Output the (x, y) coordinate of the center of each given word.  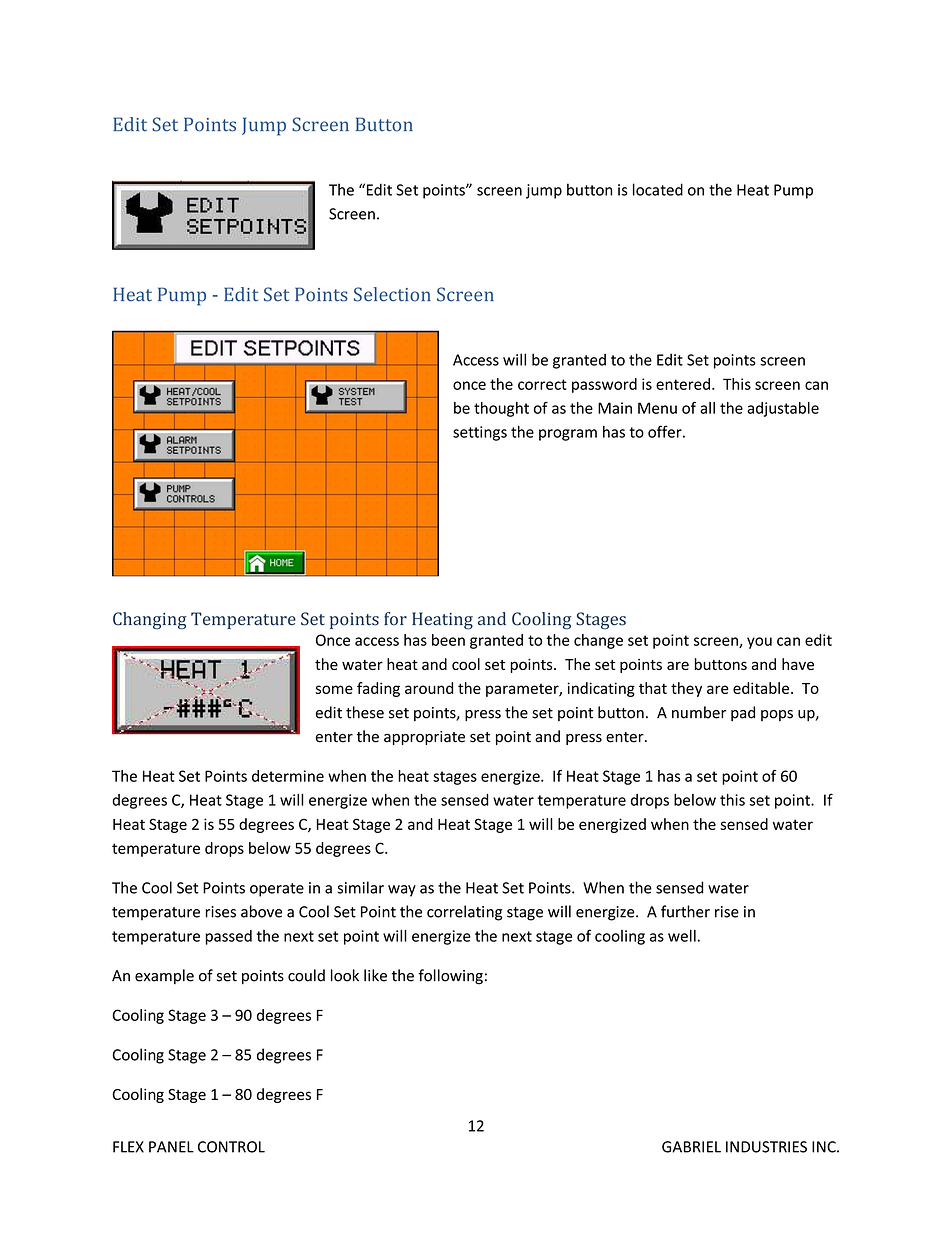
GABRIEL (691, 1147)
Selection (392, 294)
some (334, 689)
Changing (150, 621)
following (450, 977)
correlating (464, 913)
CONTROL (231, 1147)
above (261, 911)
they (686, 689)
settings (480, 433)
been (448, 640)
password (604, 385)
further (685, 911)
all (707, 408)
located (658, 189)
